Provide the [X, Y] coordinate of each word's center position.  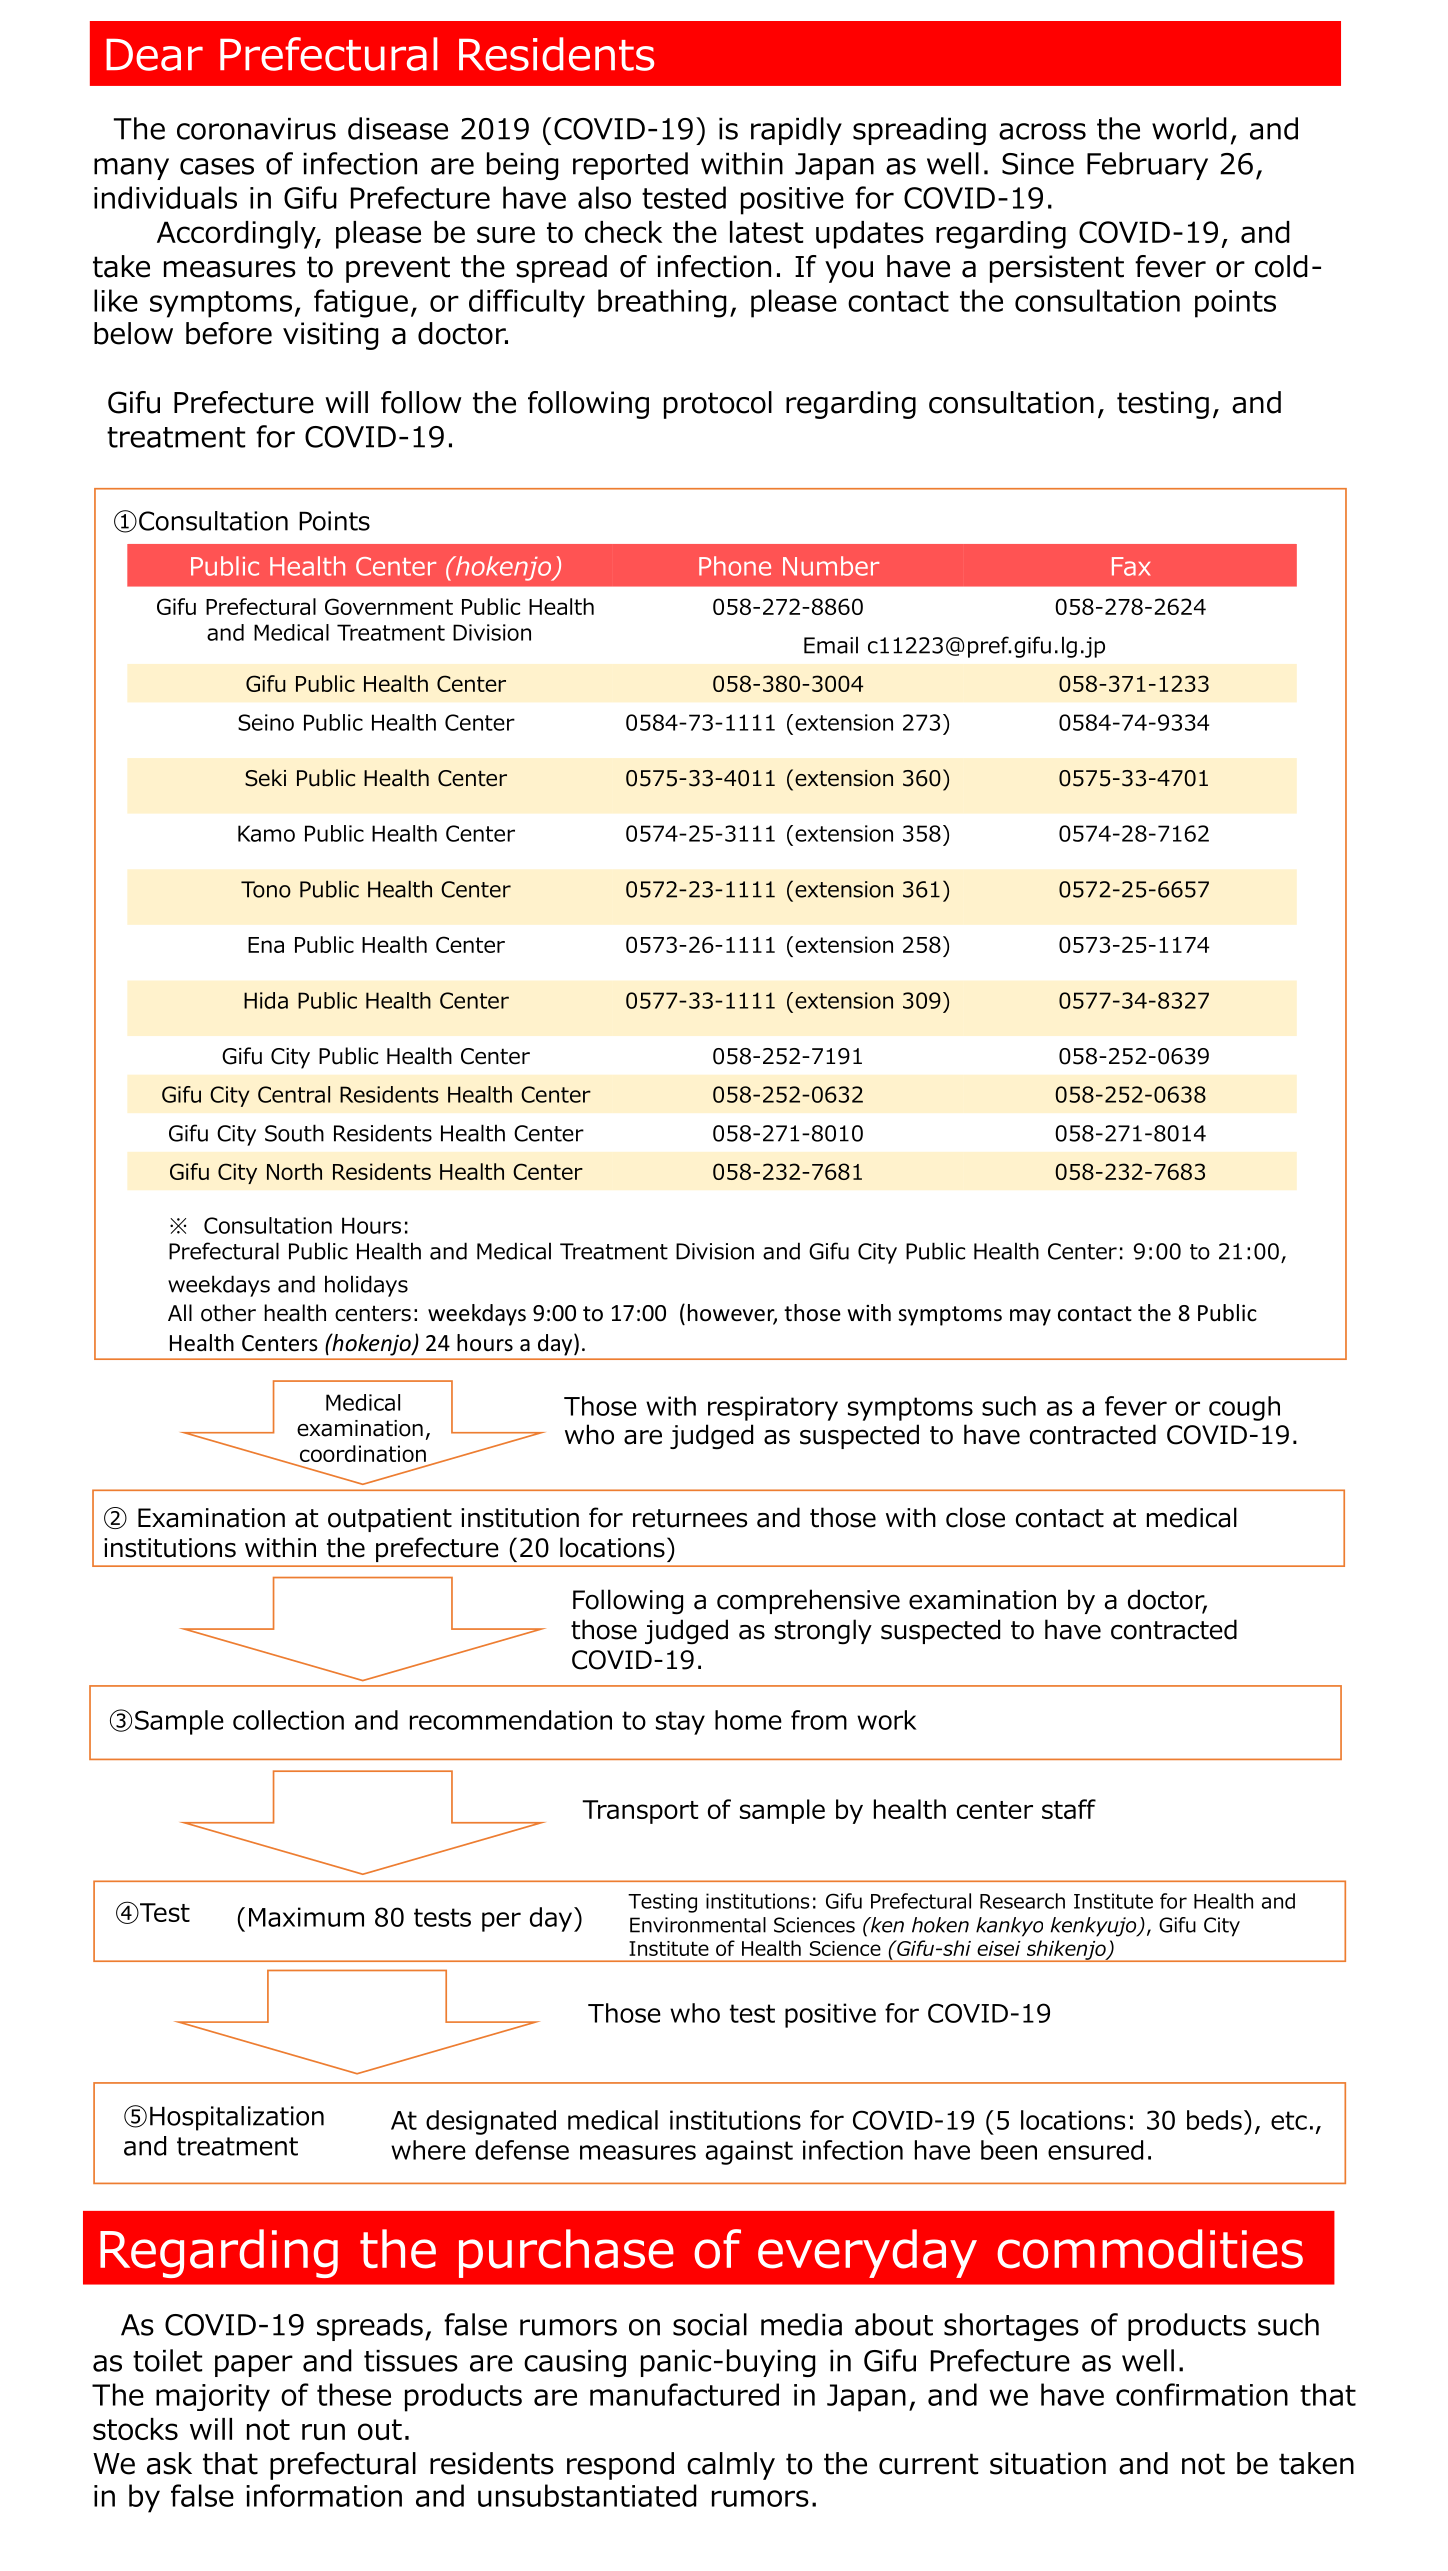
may [1030, 1317]
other [228, 1313]
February [1147, 166]
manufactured [684, 2394]
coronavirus [256, 129]
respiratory [773, 1408]
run [323, 2431]
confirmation [1202, 2394]
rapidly [796, 131]
